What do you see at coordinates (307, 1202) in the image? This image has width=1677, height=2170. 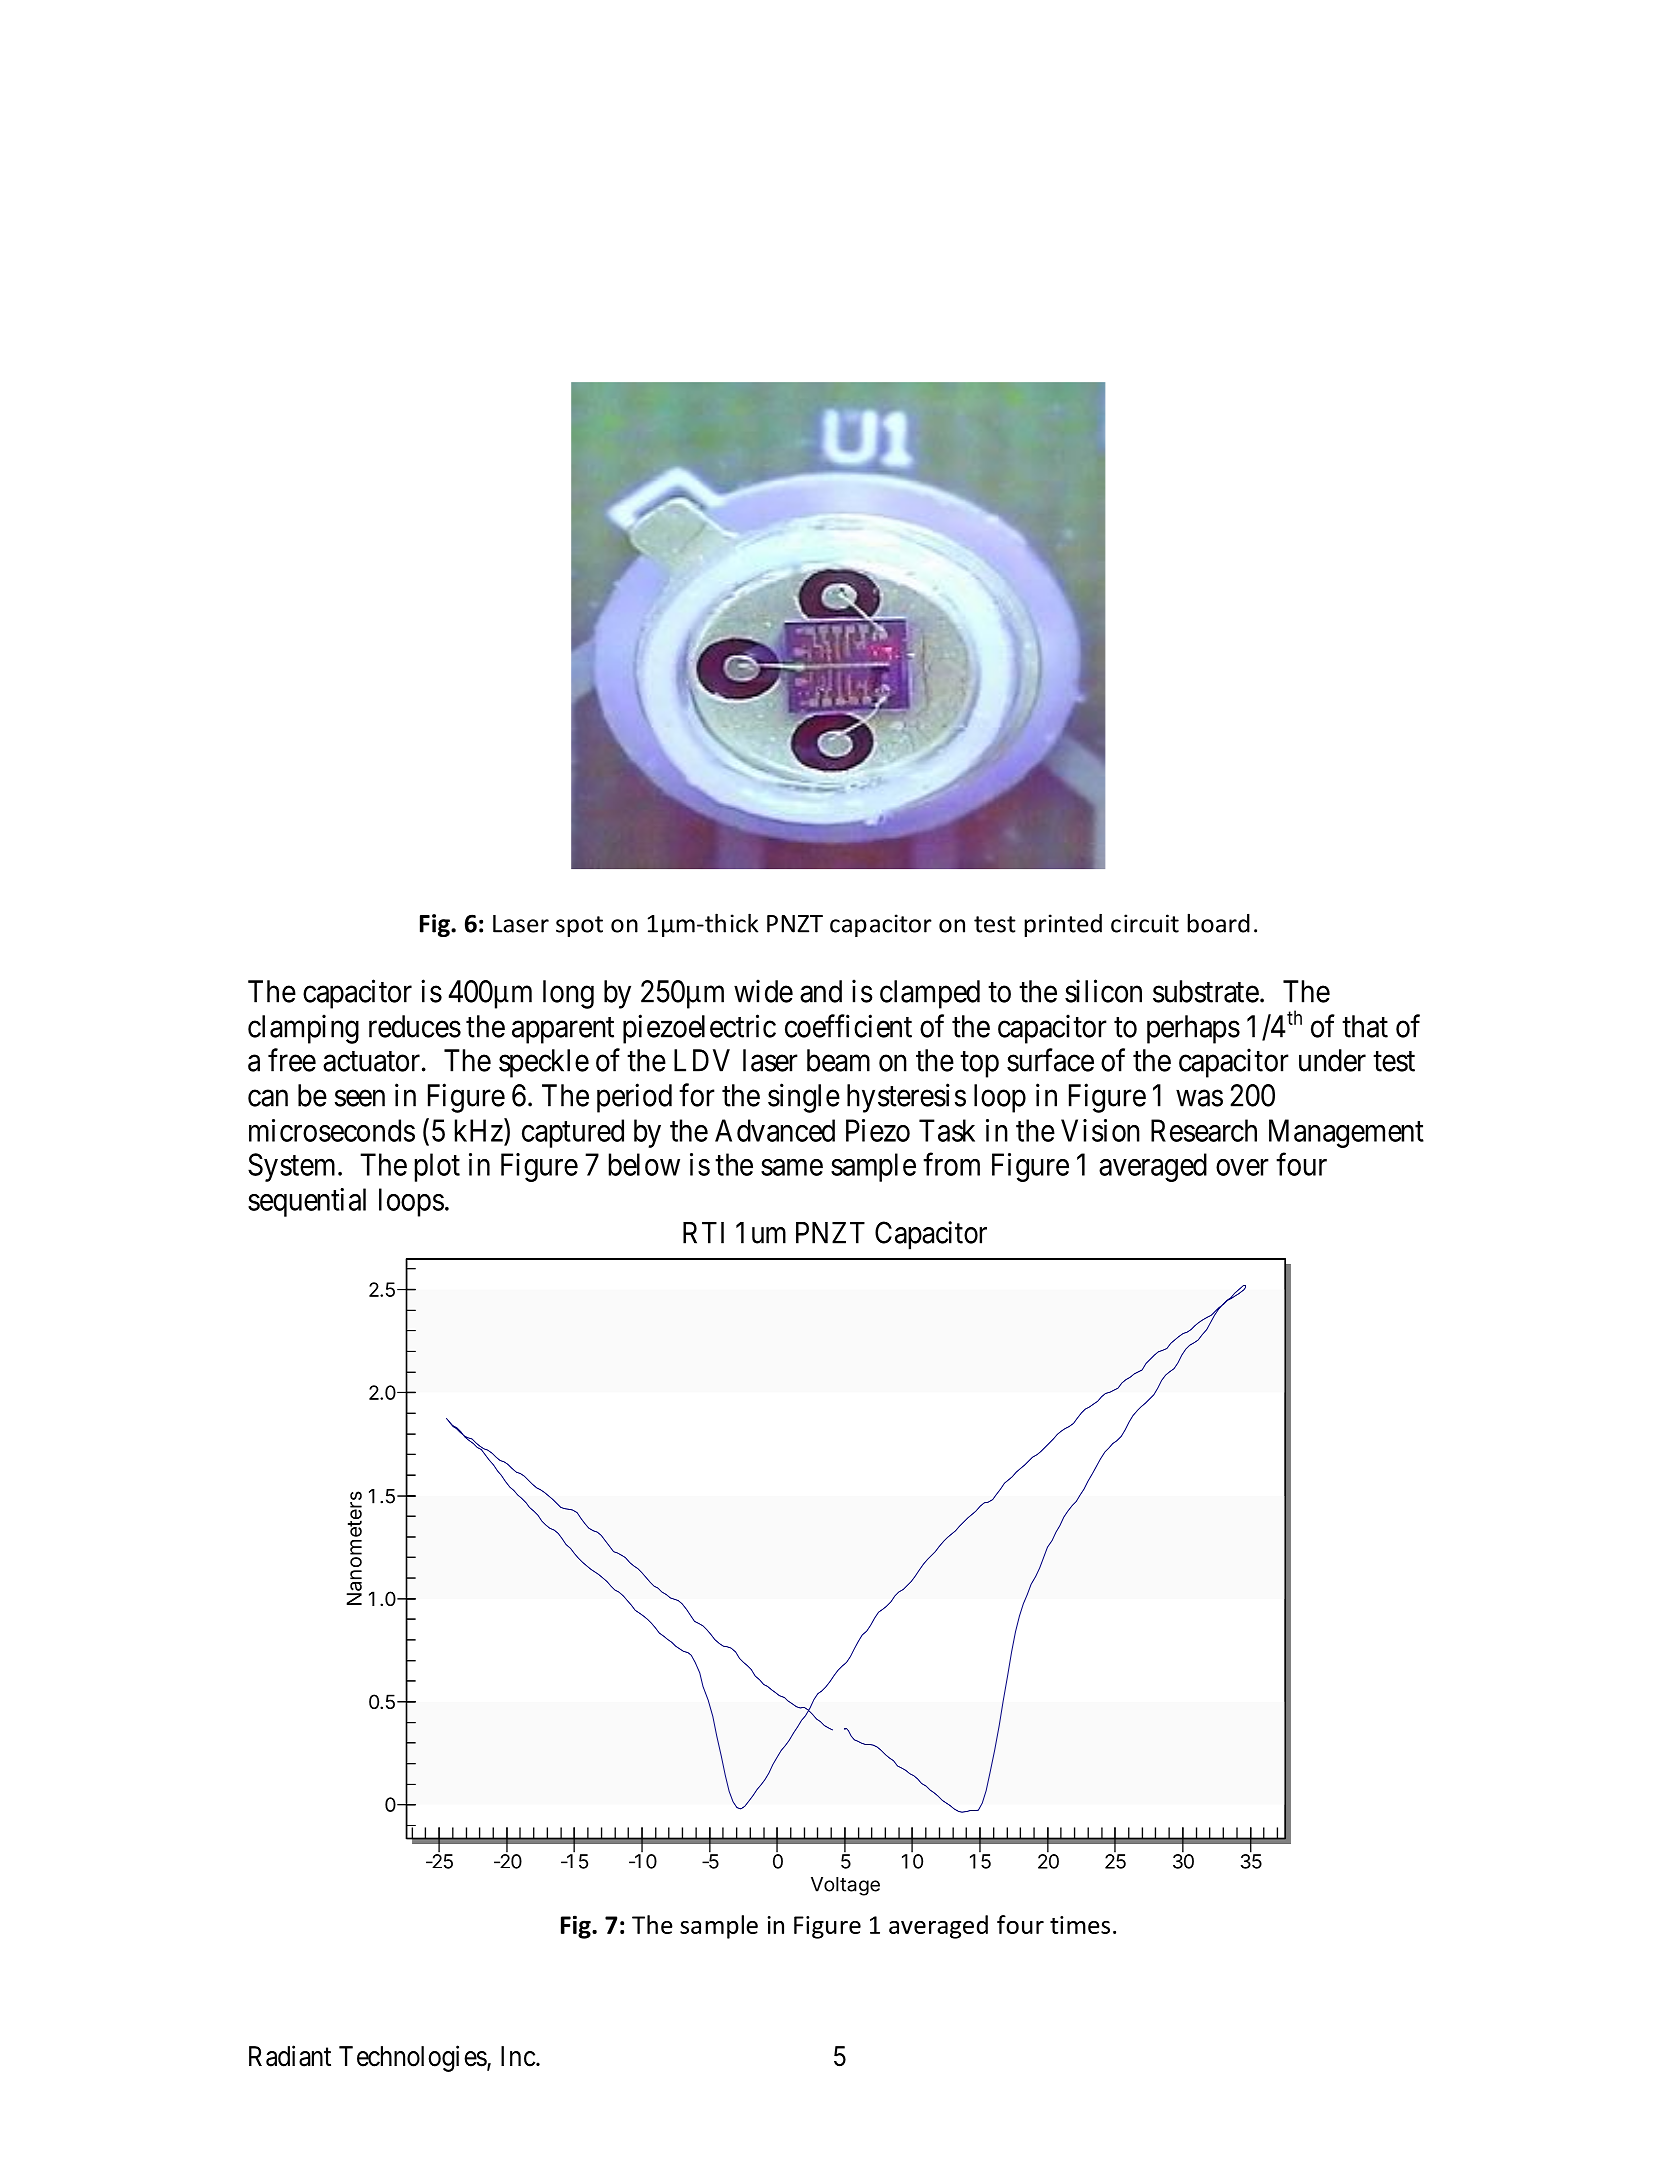 I see `sequential` at bounding box center [307, 1202].
